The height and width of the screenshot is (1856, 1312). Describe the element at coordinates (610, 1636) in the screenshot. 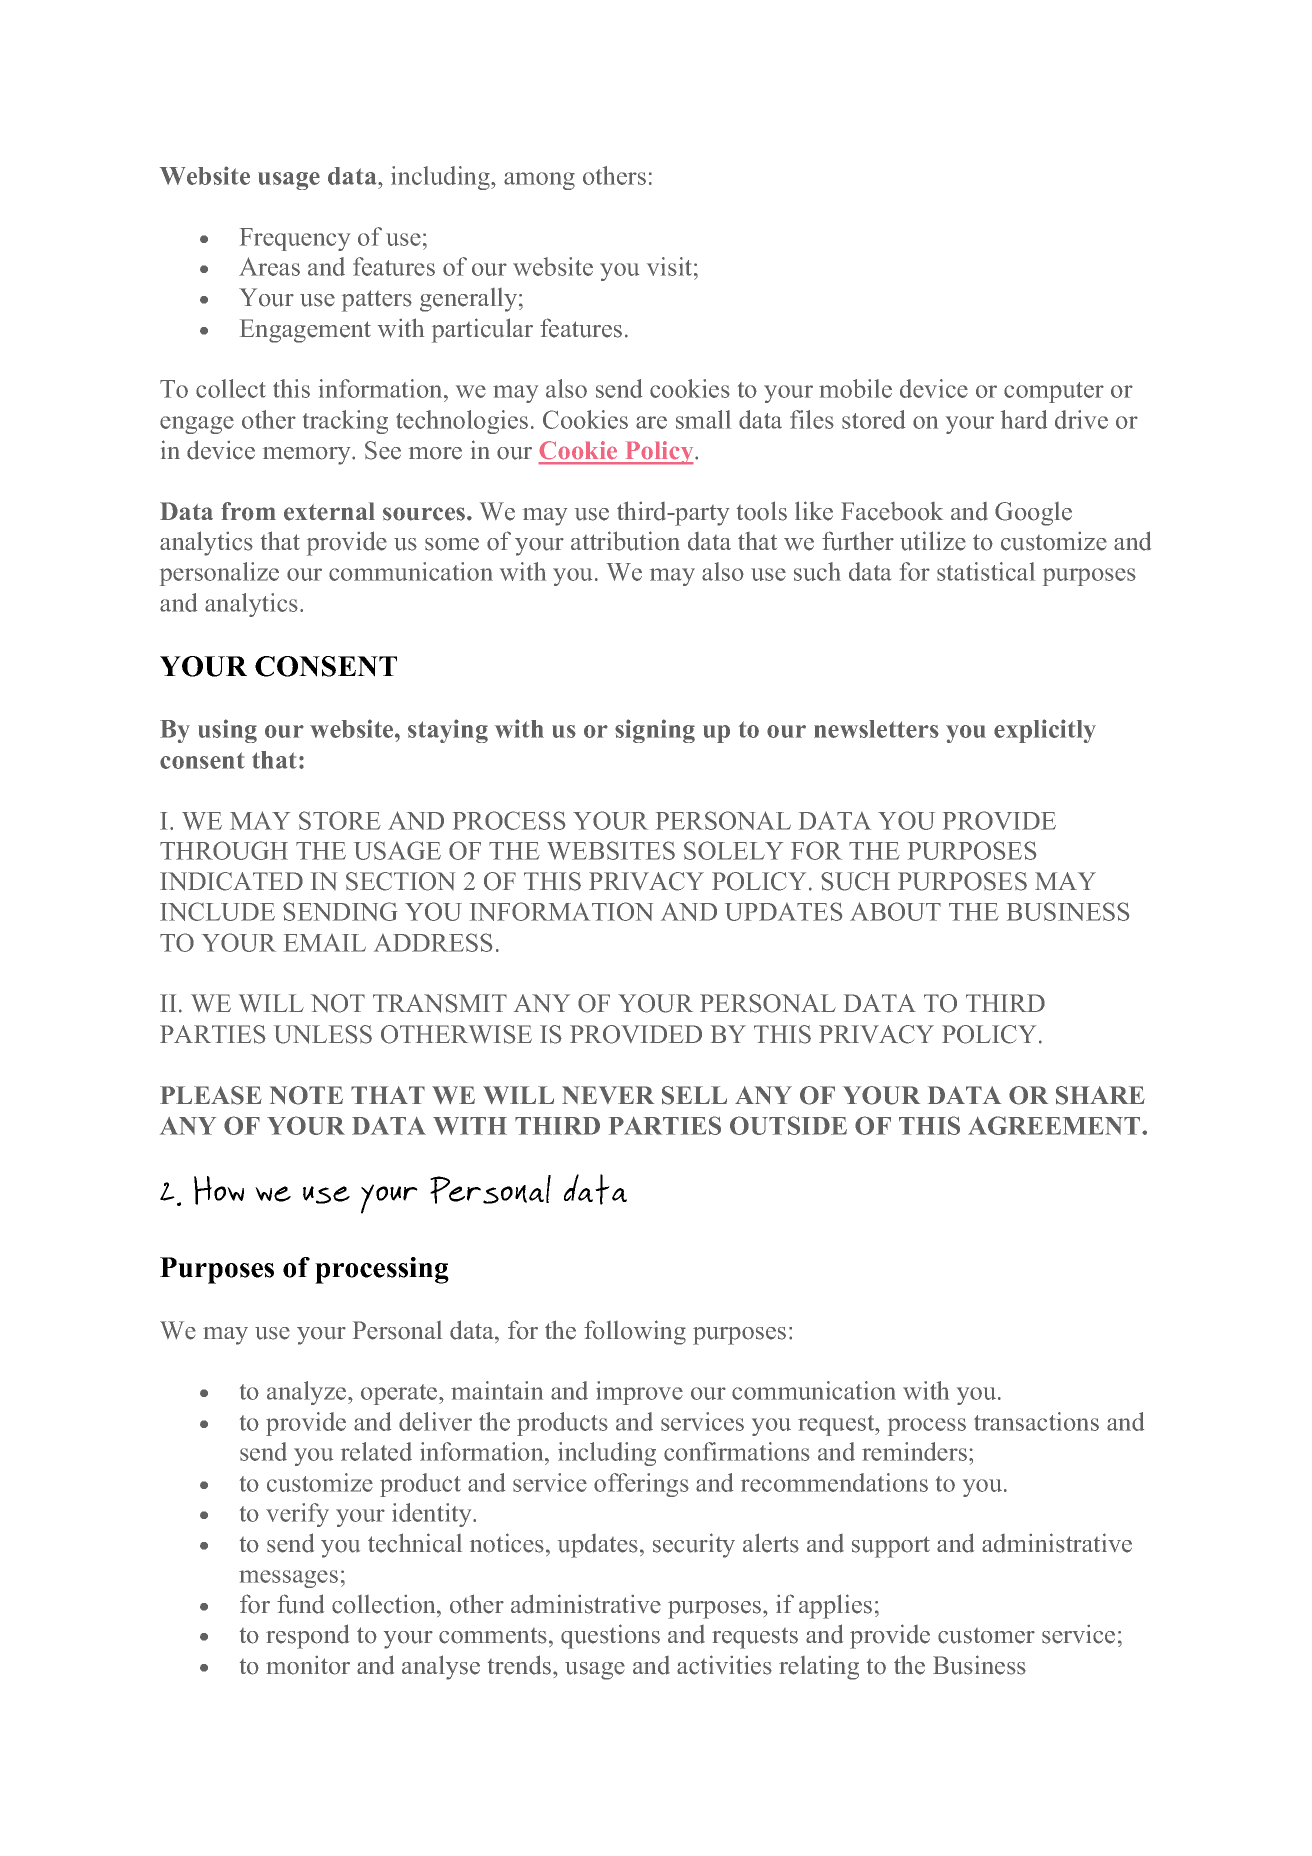

I see `questions` at that location.
